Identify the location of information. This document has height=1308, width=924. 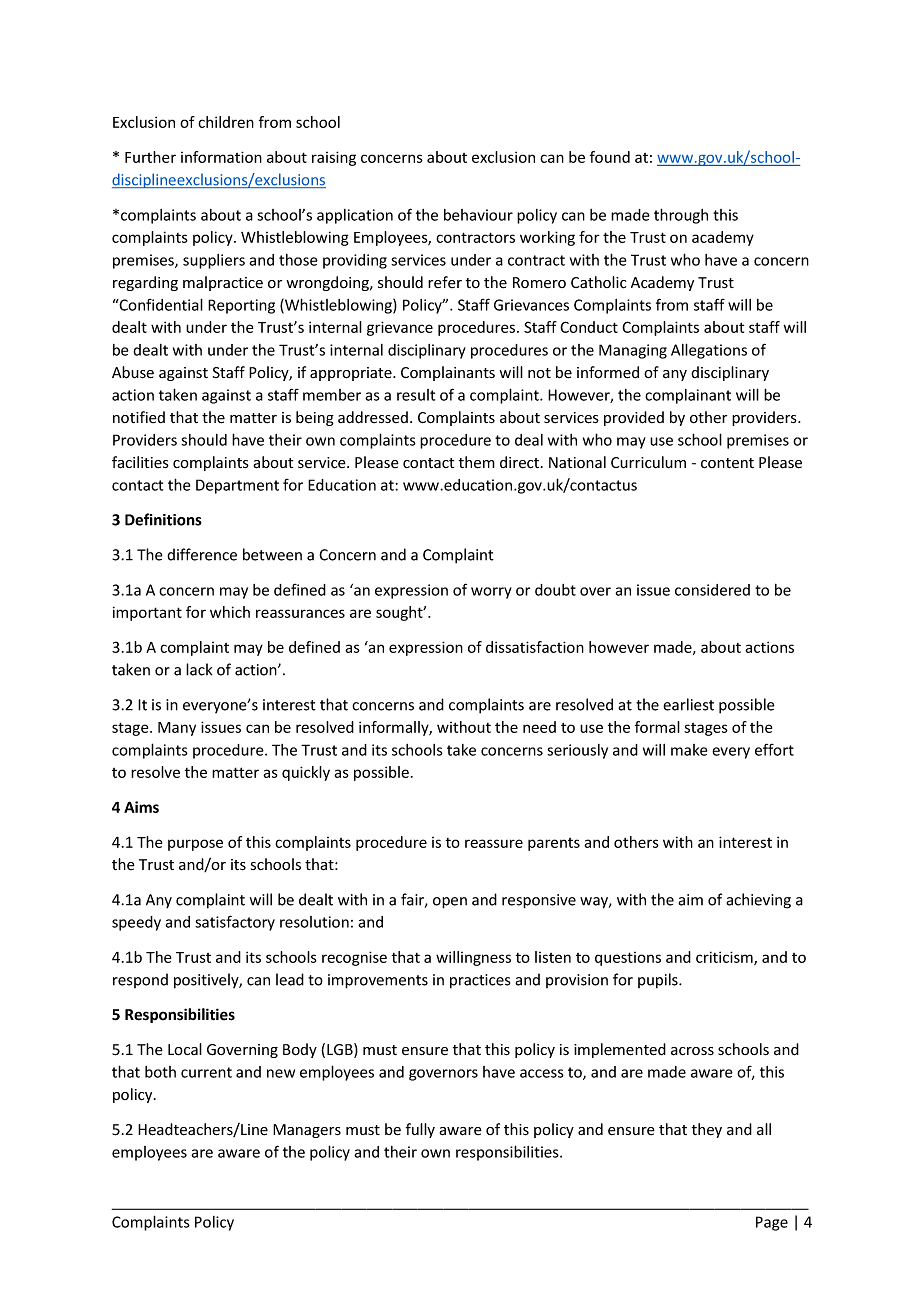
(221, 157).
